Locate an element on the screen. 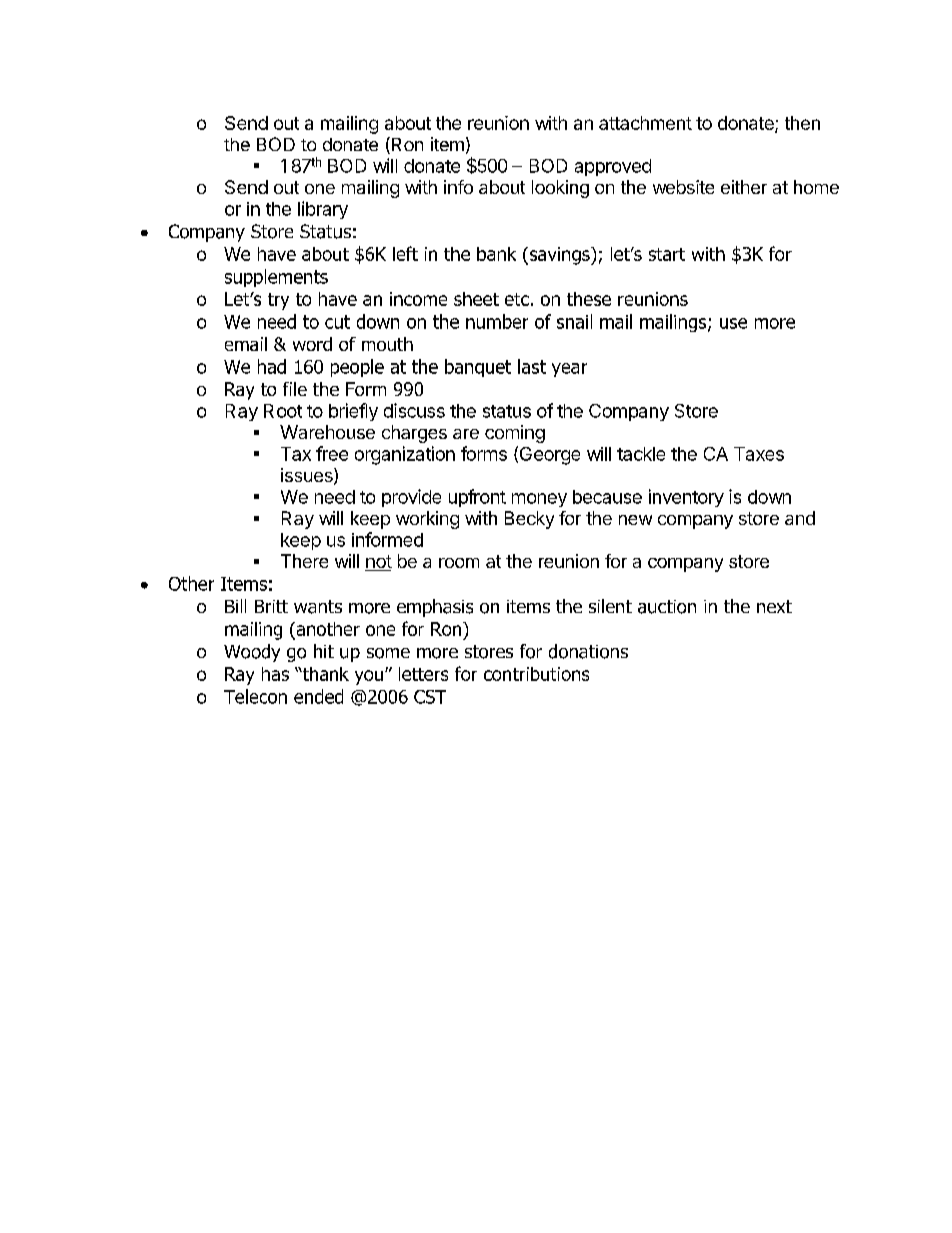  approved is located at coordinates (613, 167).
